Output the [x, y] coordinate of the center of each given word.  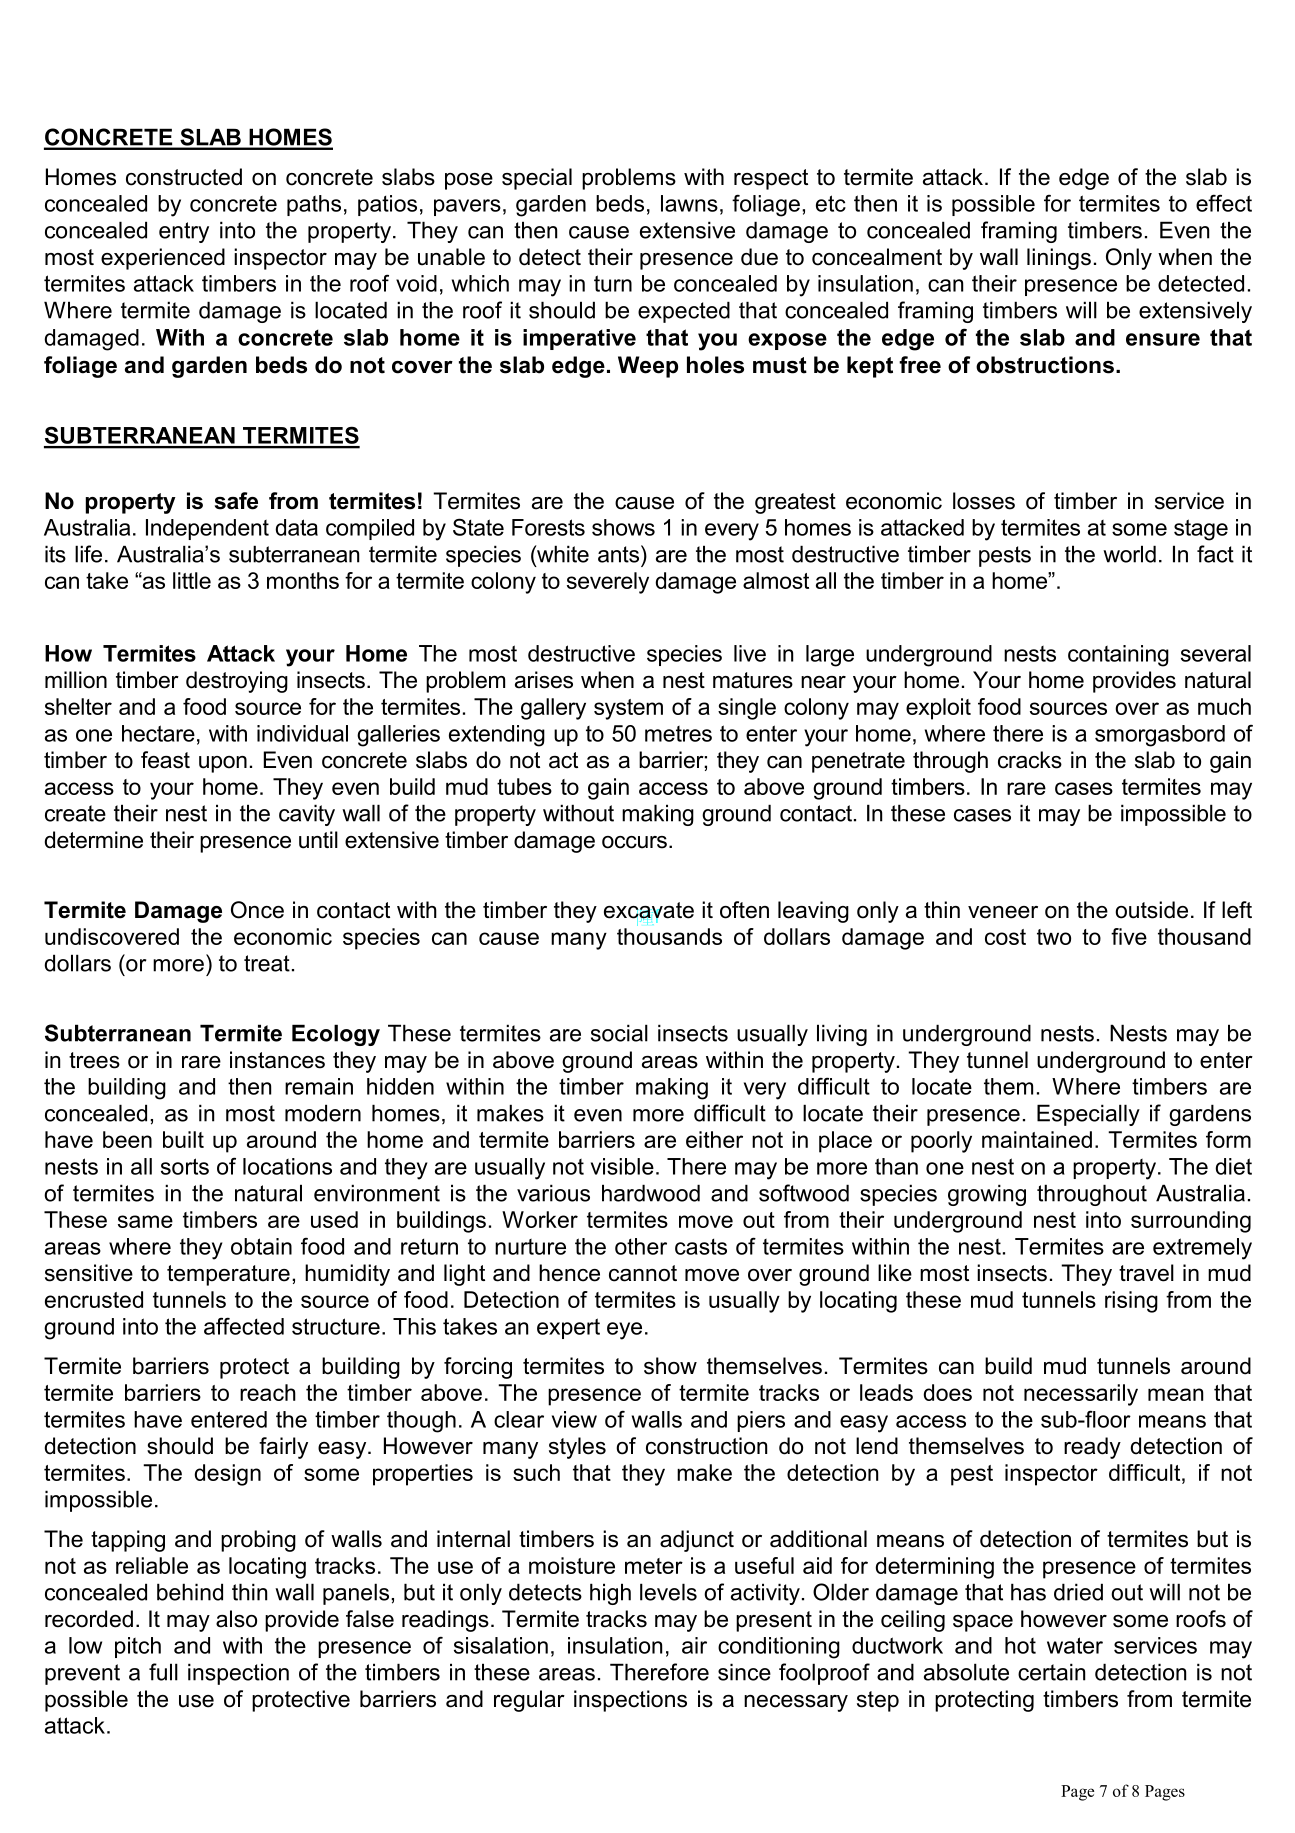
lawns [689, 203]
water [1075, 1645]
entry [184, 232]
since [744, 1672]
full [163, 1672]
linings [1059, 259]
